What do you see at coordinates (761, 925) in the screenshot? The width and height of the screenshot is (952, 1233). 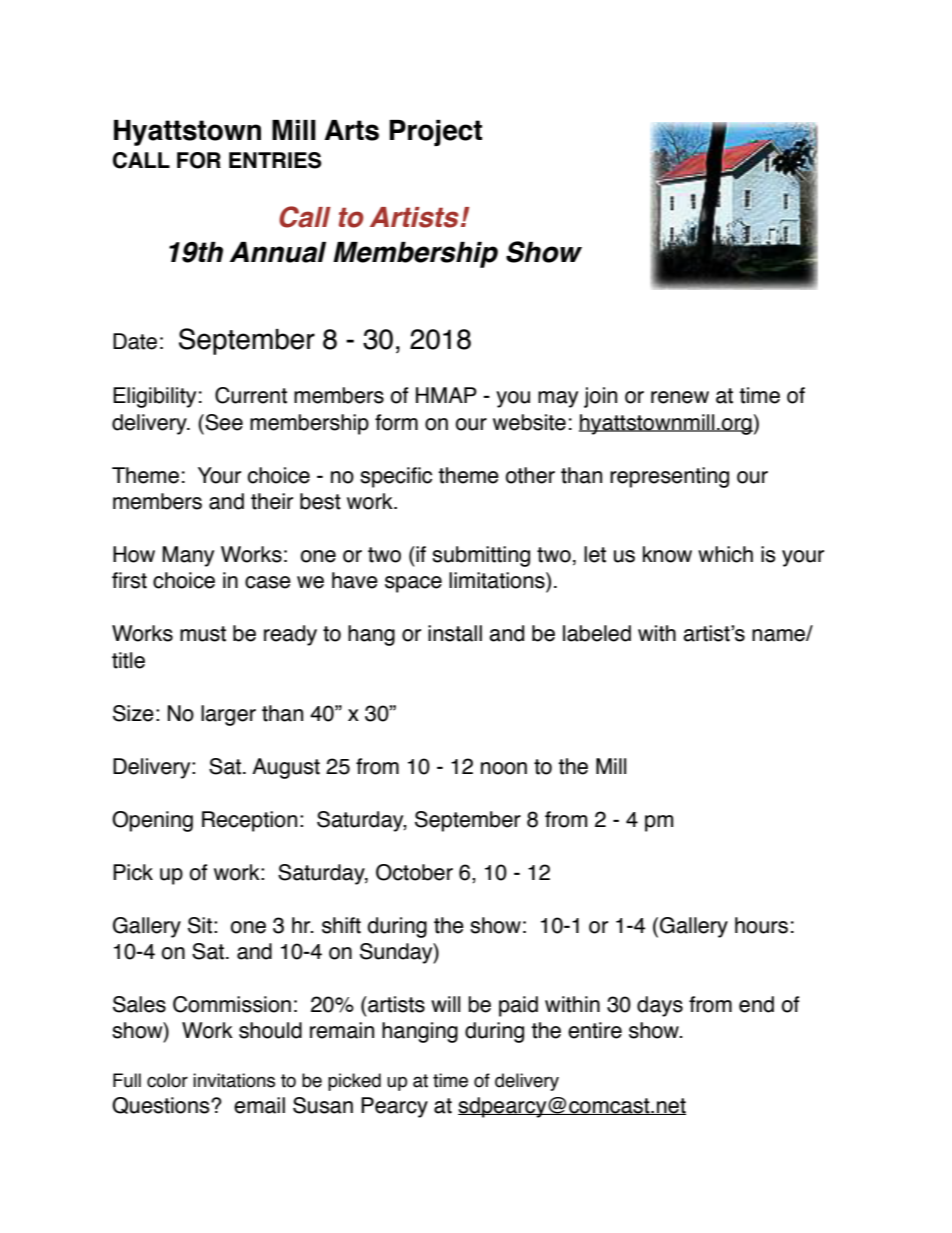 I see `hours` at bounding box center [761, 925].
